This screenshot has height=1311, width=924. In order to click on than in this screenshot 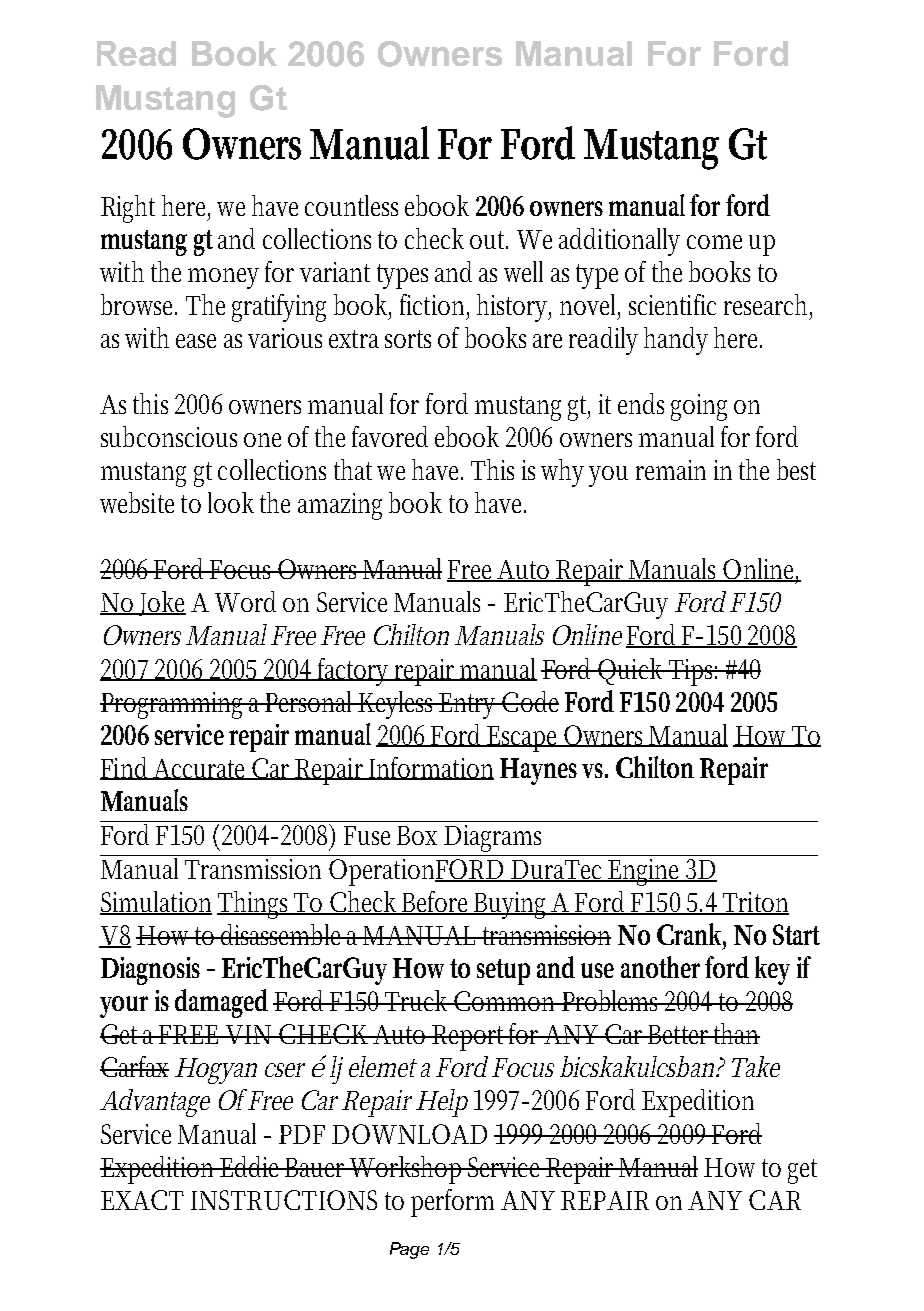, I will do `click(736, 1033)`.
